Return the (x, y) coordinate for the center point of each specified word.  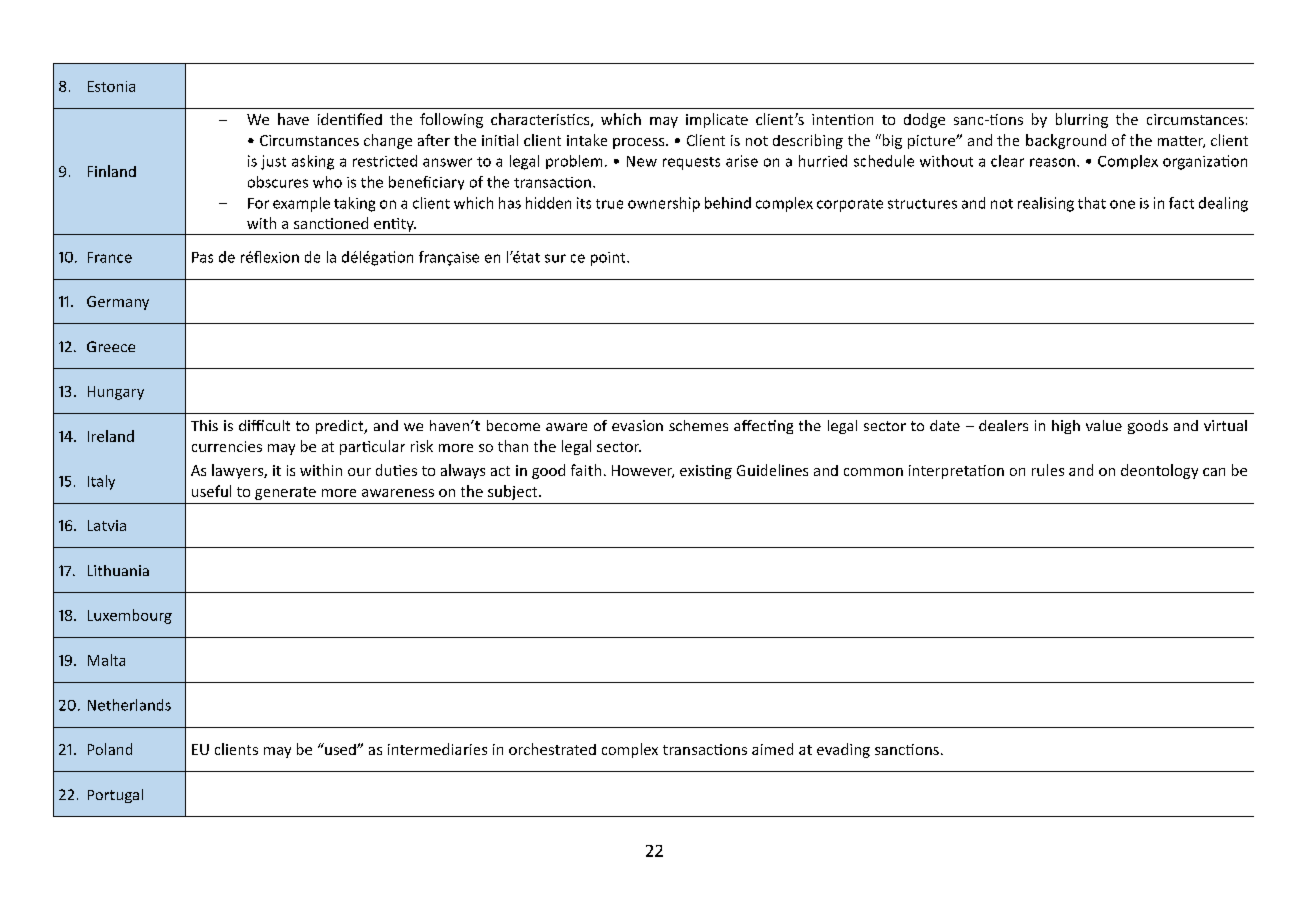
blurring (1082, 120)
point (609, 259)
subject (514, 492)
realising (1046, 204)
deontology (1159, 471)
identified (350, 119)
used (340, 749)
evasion (637, 425)
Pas (202, 257)
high (1066, 427)
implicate (717, 120)
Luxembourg (130, 616)
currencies (227, 446)
